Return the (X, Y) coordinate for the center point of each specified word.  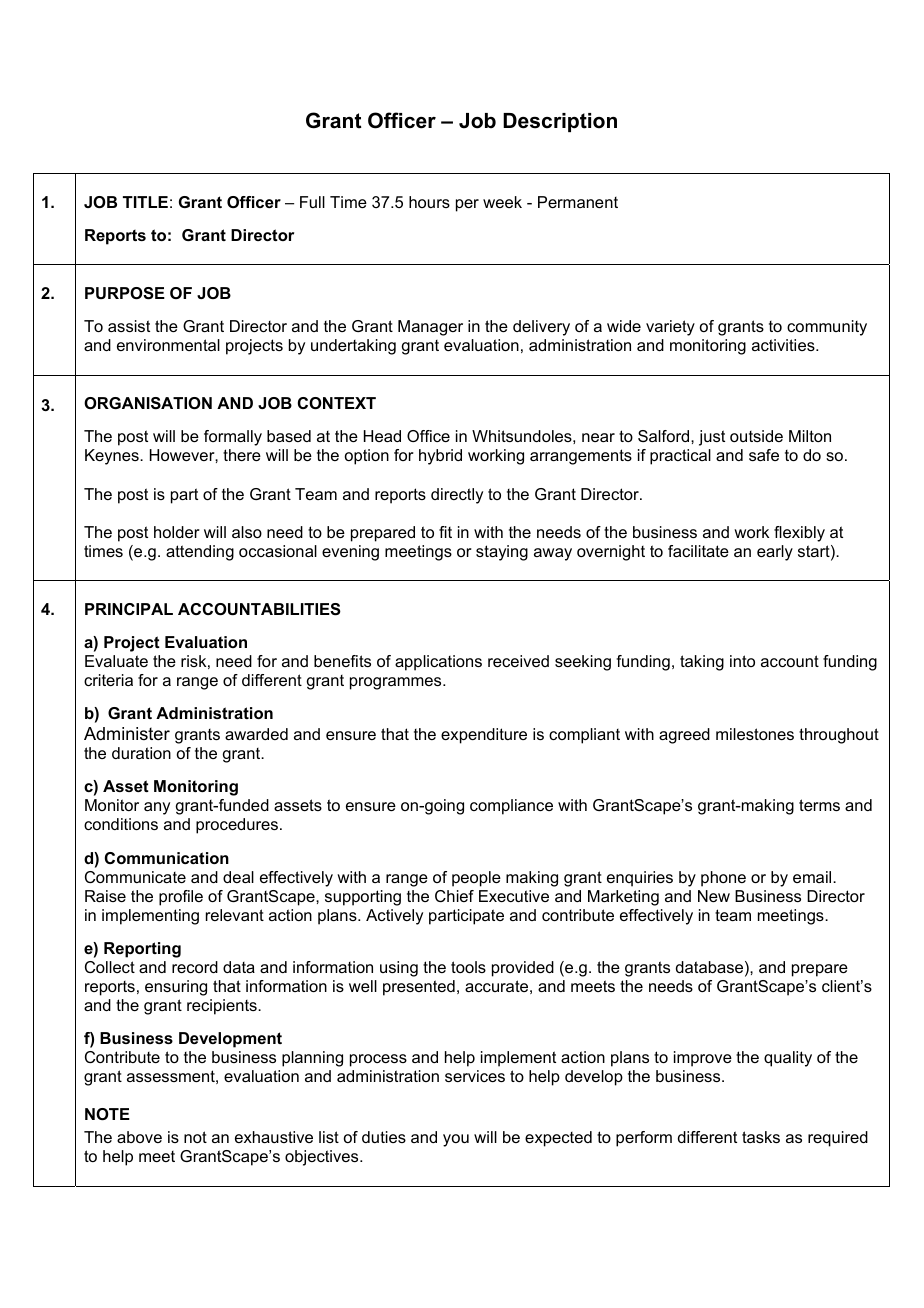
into (742, 661)
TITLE (145, 202)
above (139, 1137)
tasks (761, 1137)
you (456, 1140)
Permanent (578, 202)
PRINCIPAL (129, 609)
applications (438, 663)
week (502, 202)
